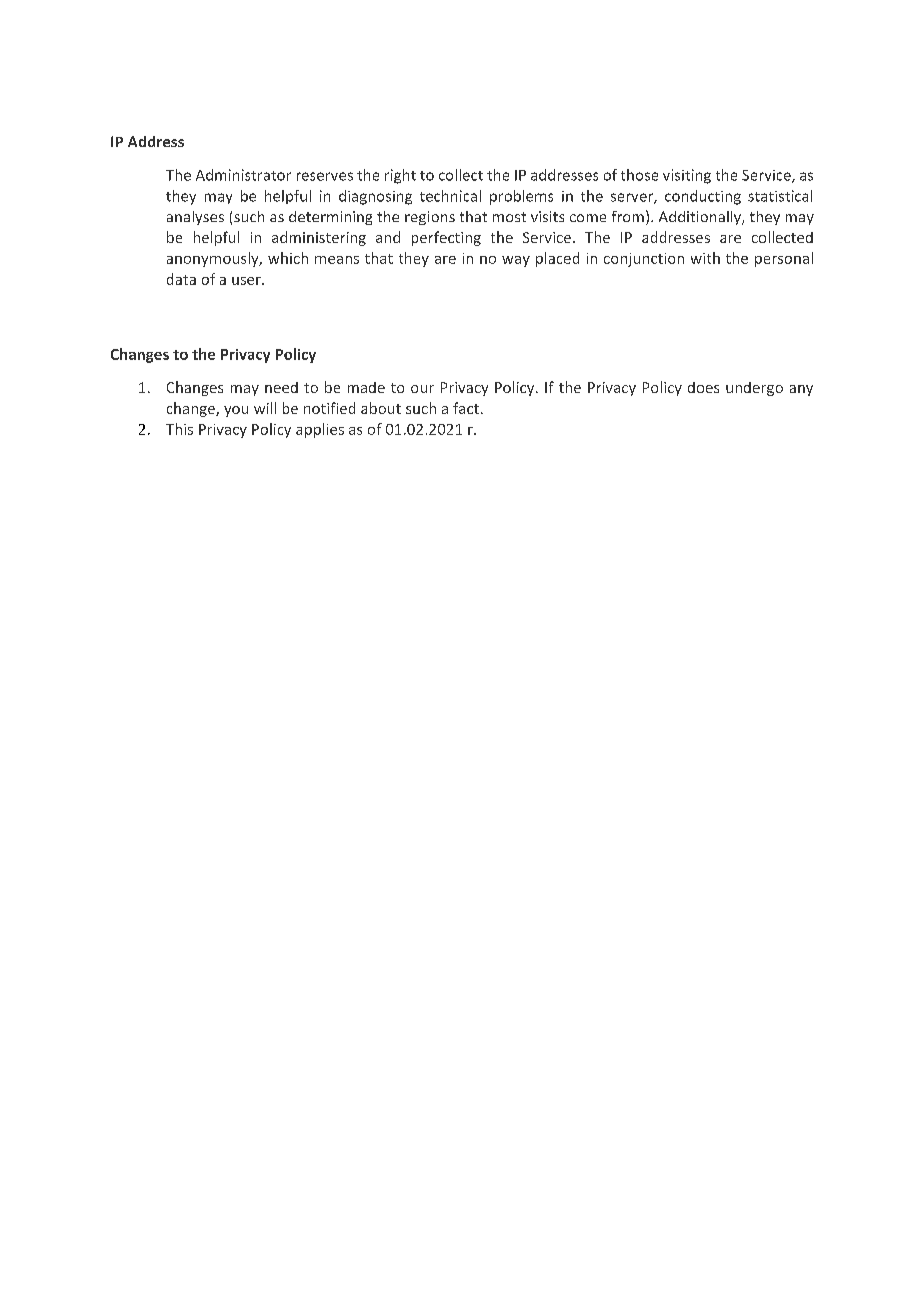  I want to click on perfecting, so click(446, 238).
